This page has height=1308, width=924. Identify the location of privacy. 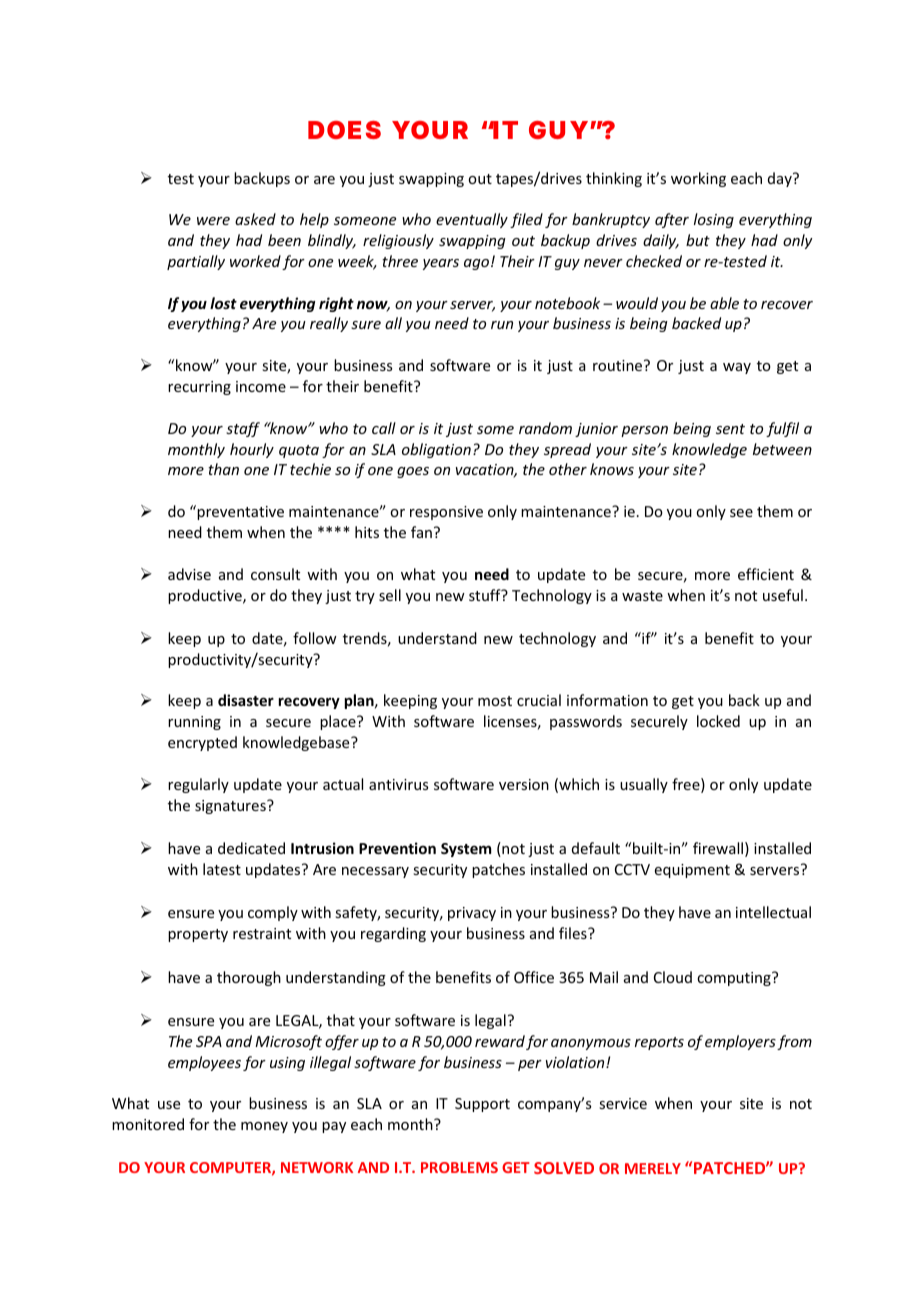
(472, 914).
